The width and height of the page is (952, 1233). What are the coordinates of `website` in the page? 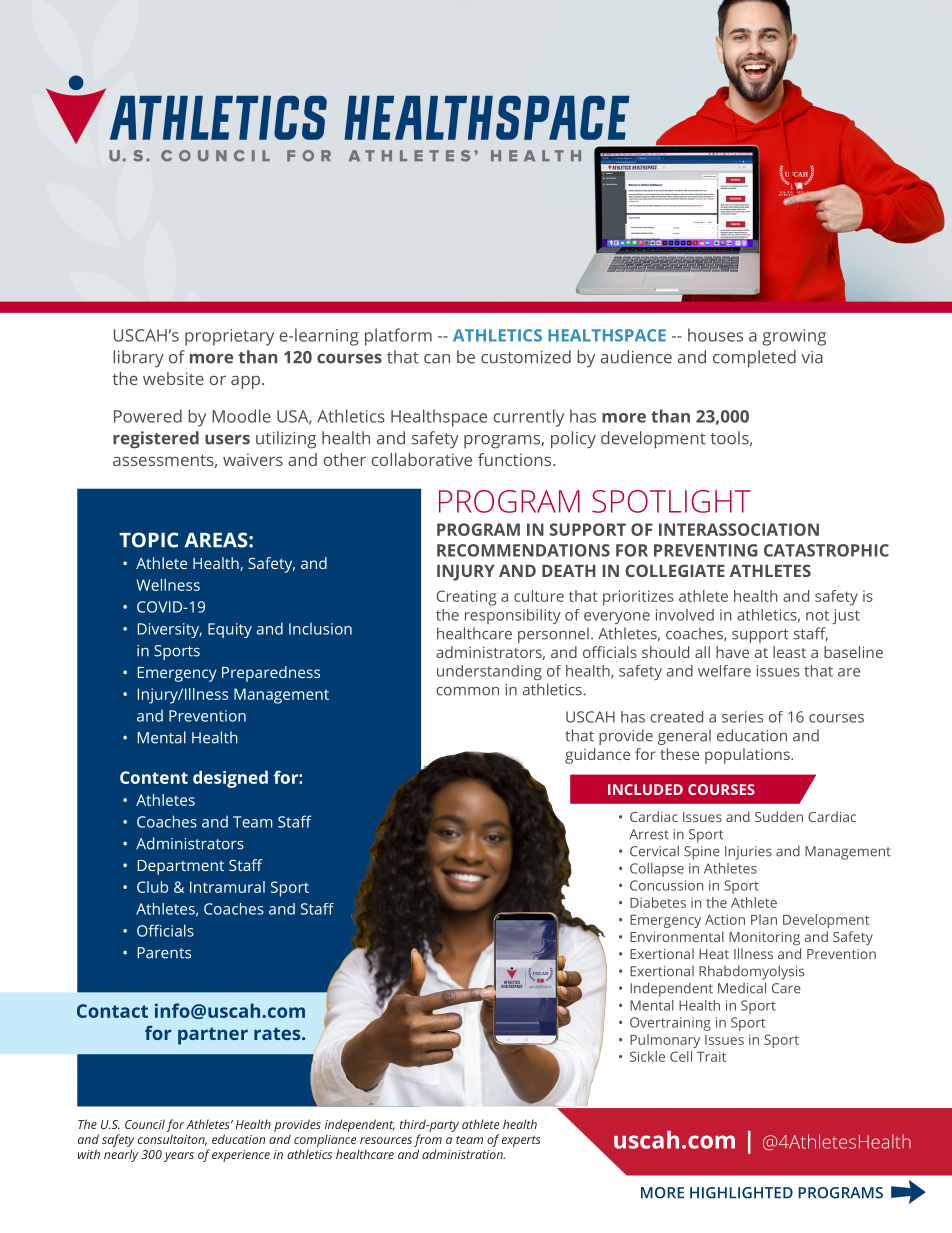 It's located at (173, 378).
